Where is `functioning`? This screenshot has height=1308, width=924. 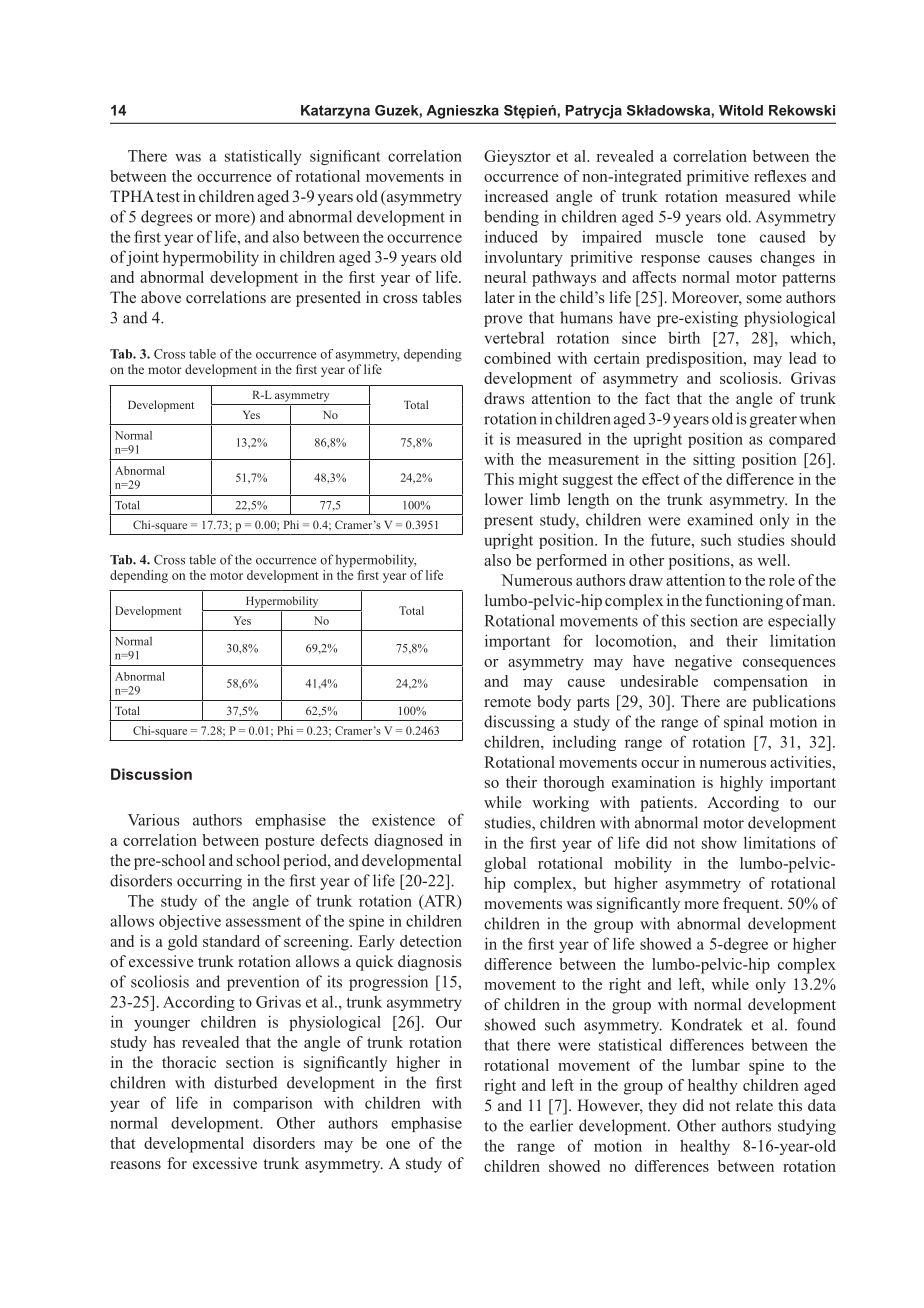 functioning is located at coordinates (744, 602).
